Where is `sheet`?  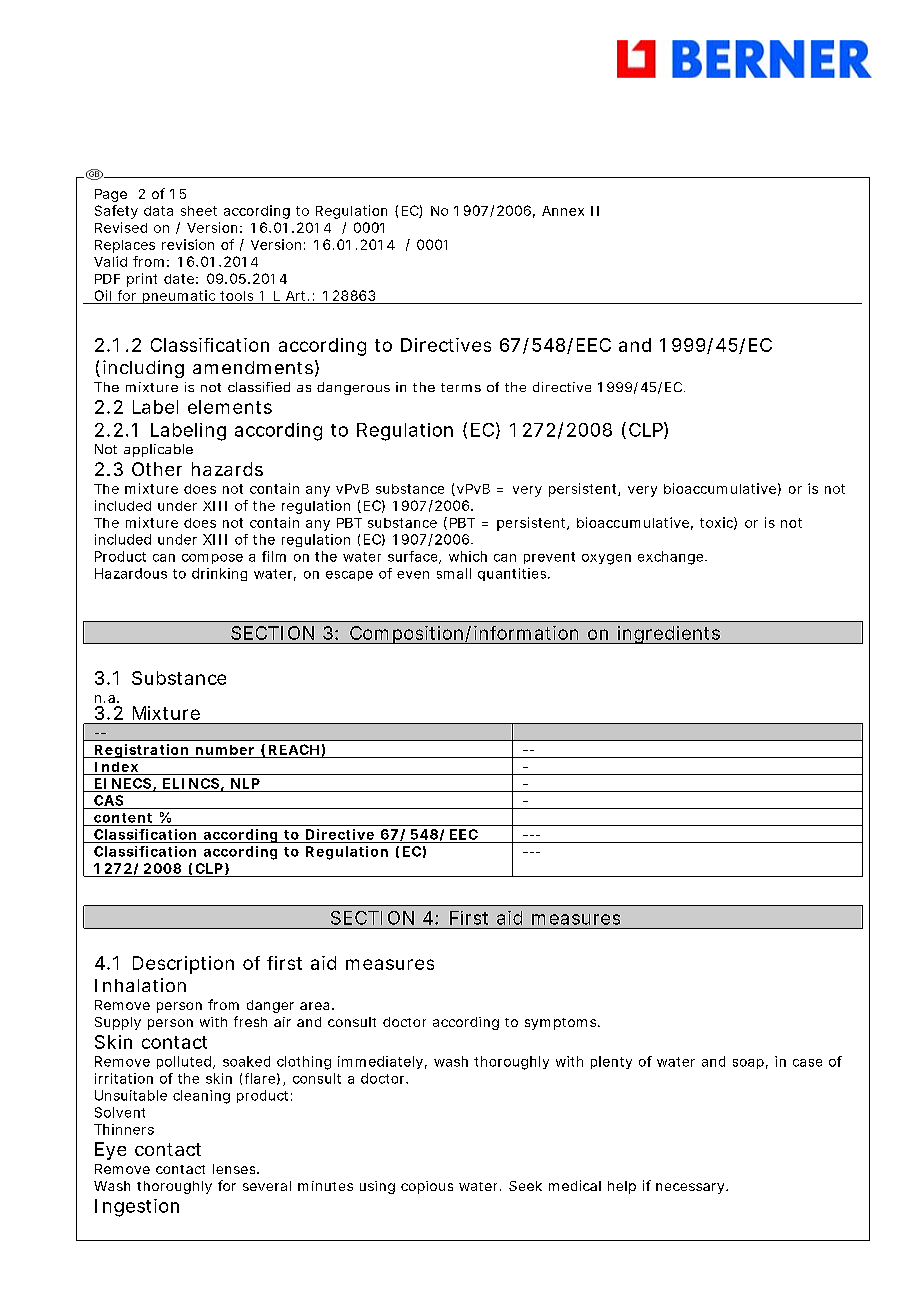 sheet is located at coordinates (199, 211).
